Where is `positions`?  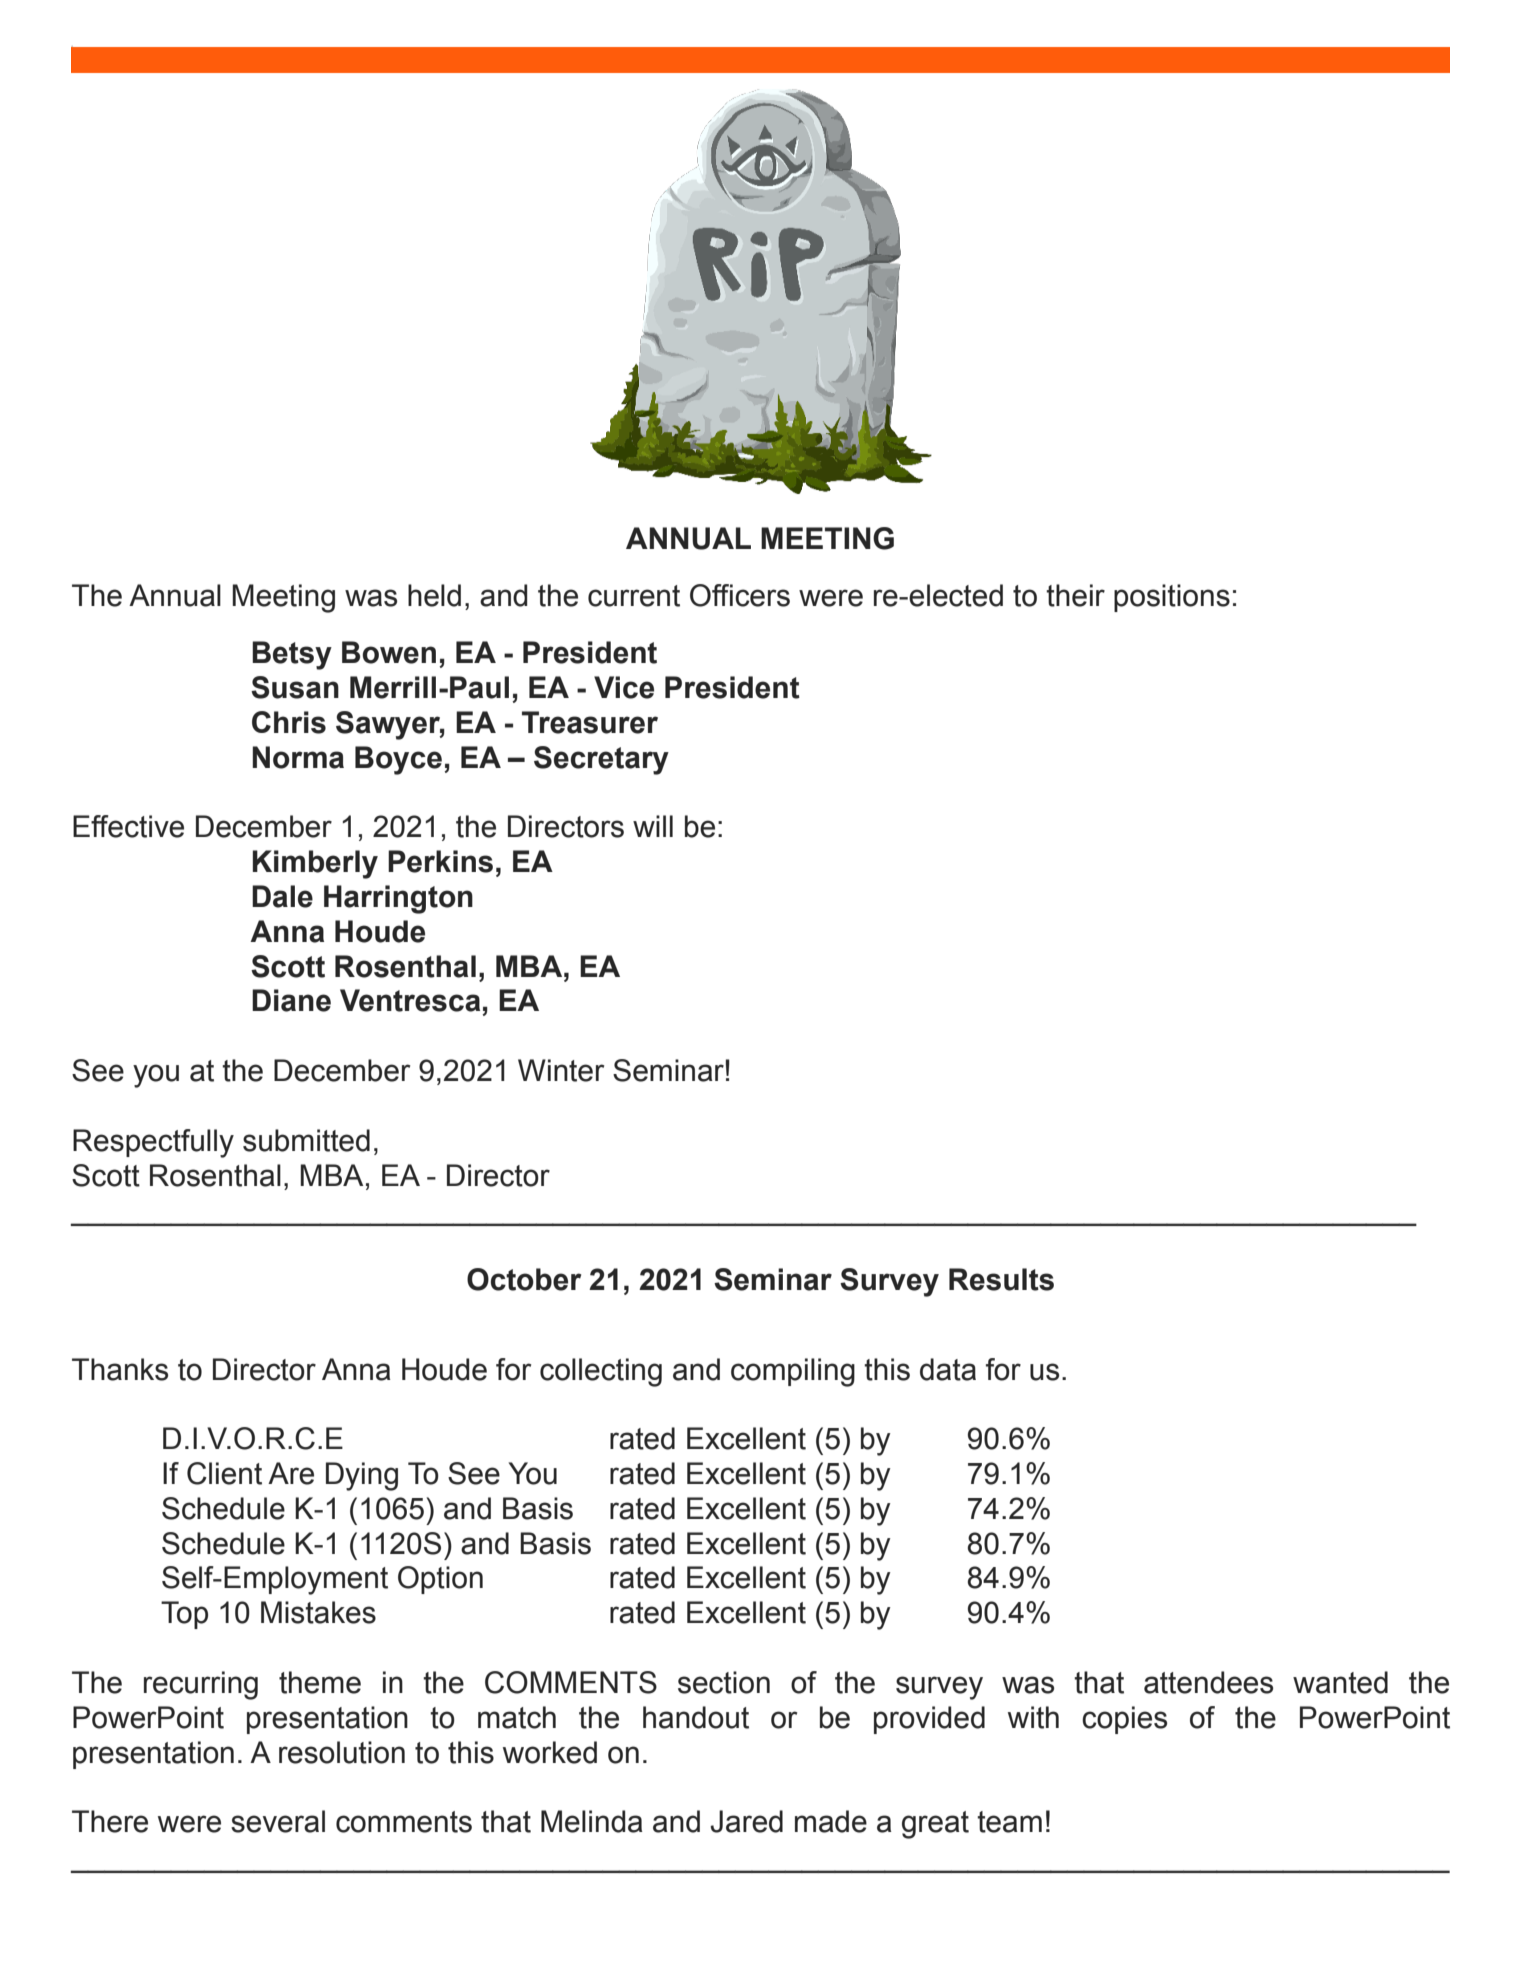
positions is located at coordinates (1172, 598).
